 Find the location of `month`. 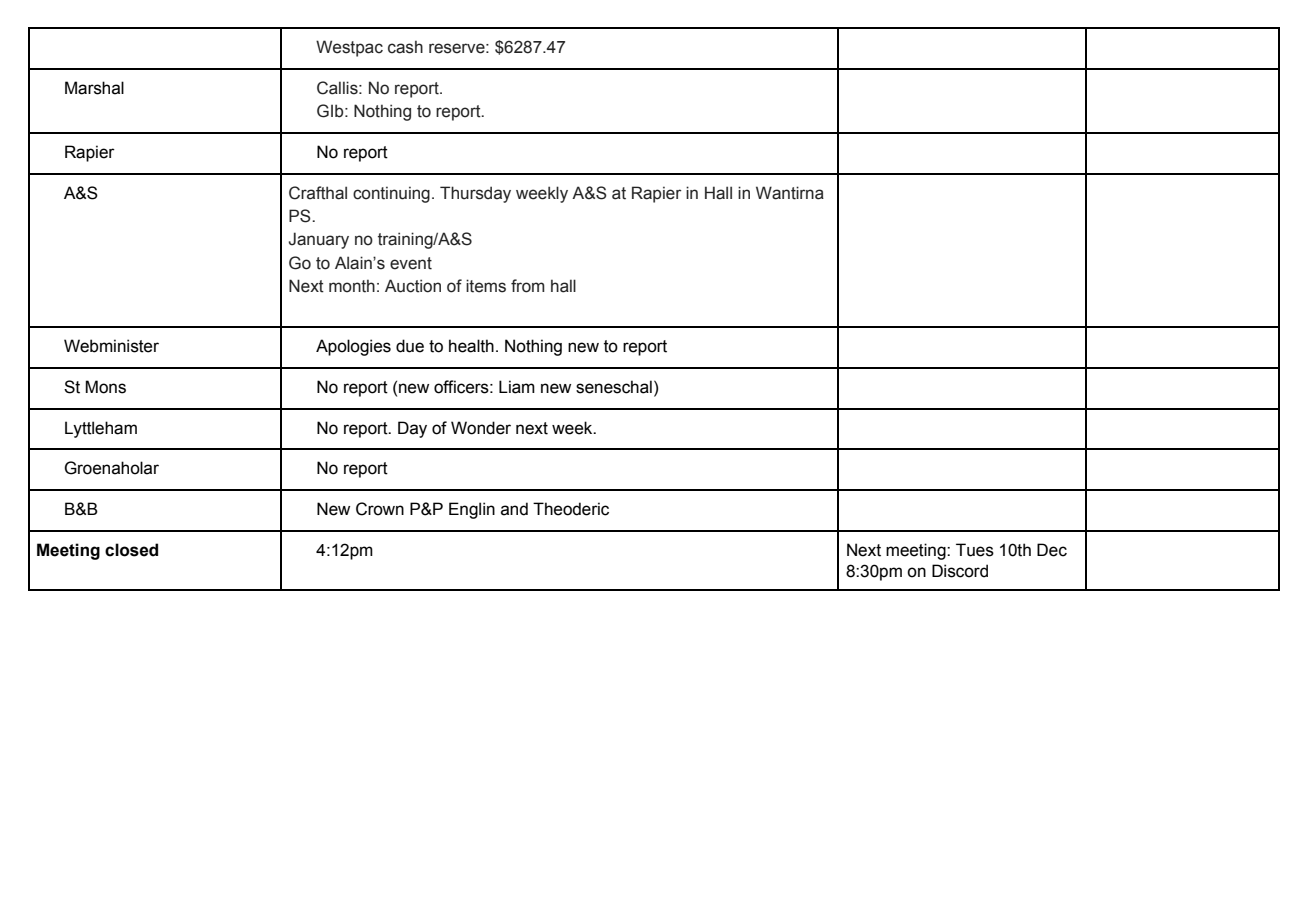

month is located at coordinates (352, 286).
